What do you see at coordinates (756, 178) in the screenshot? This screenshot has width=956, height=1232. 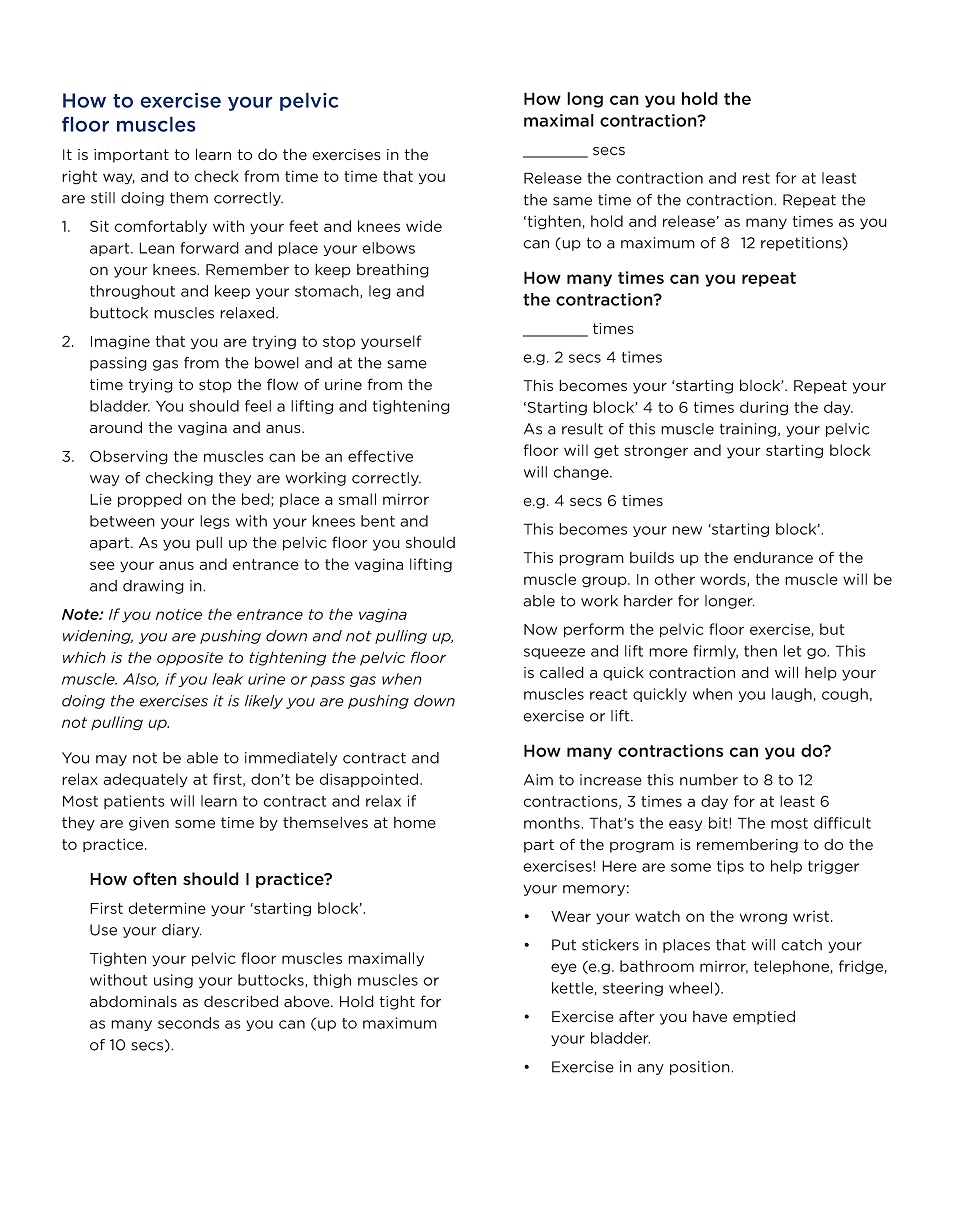 I see `rest` at bounding box center [756, 178].
